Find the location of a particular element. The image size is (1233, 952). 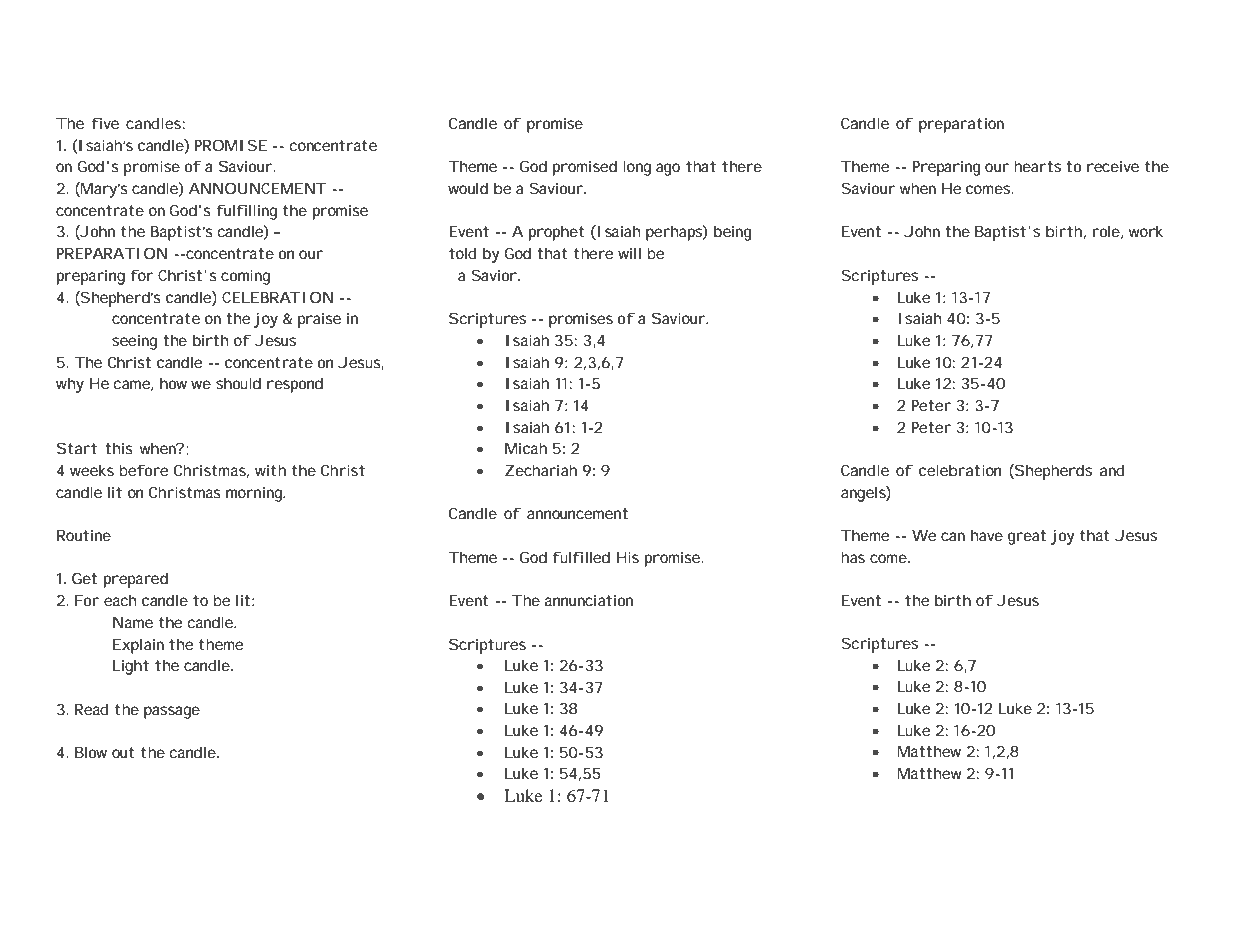

has is located at coordinates (853, 557).
